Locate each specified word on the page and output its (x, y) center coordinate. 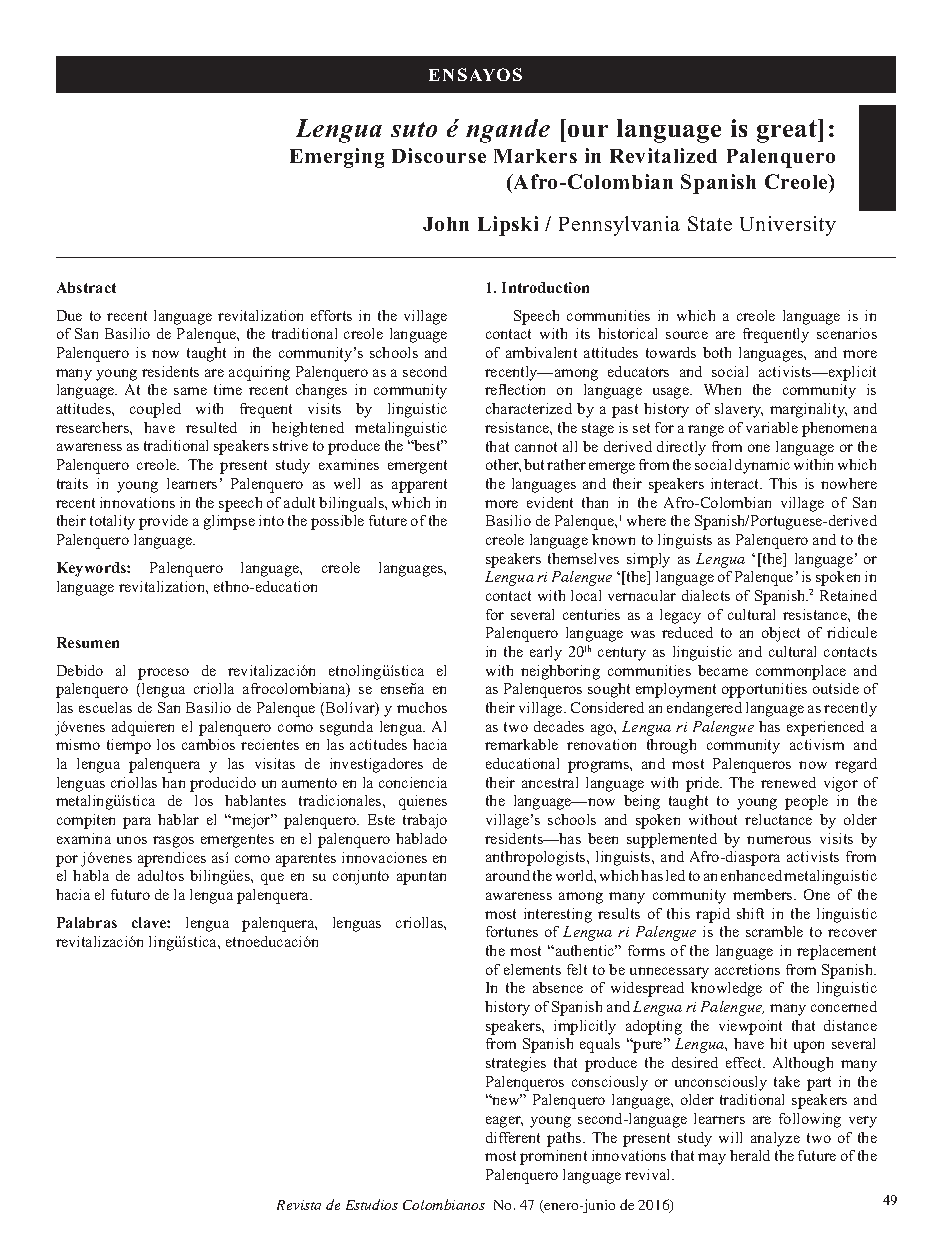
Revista (299, 1205)
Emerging (337, 158)
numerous (779, 840)
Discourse (439, 155)
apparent (419, 486)
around (508, 875)
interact (736, 483)
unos (132, 840)
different (513, 1137)
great (788, 131)
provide (163, 522)
